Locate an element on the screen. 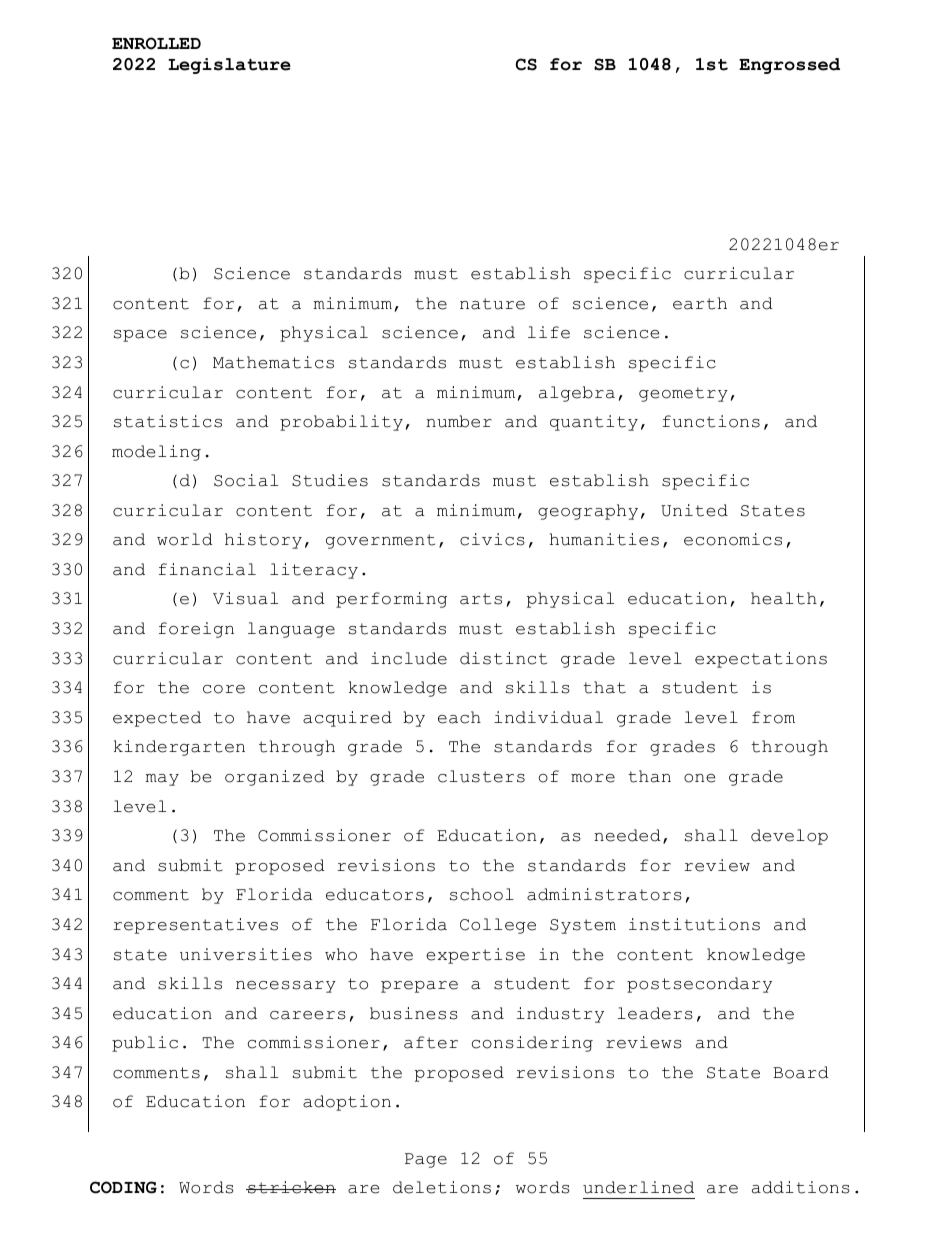 The height and width of the screenshot is (1233, 952). kindergarten is located at coordinates (179, 748).
